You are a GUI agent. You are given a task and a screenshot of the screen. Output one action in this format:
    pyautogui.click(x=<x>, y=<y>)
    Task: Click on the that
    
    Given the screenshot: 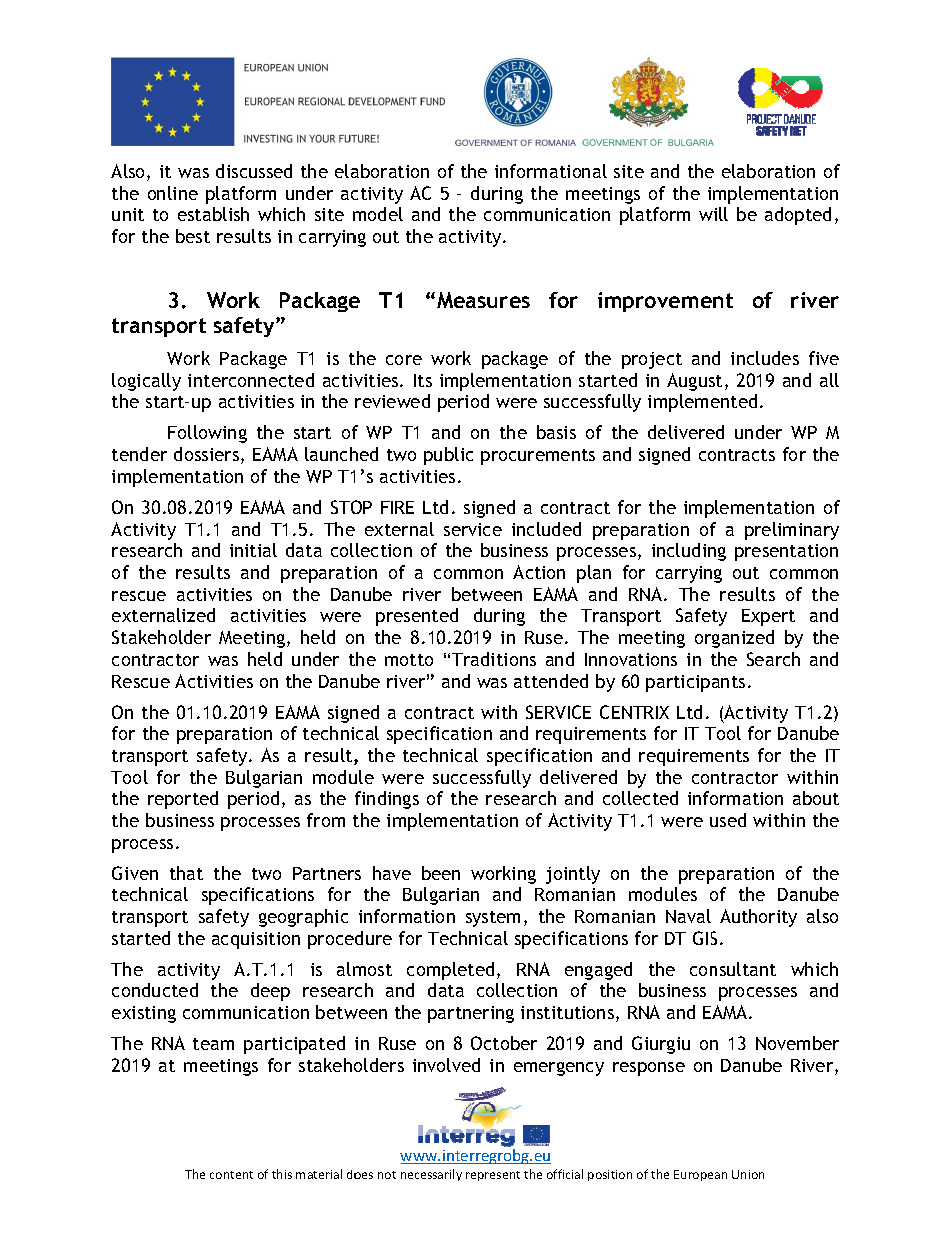 What is the action you would take?
    pyautogui.click(x=186, y=873)
